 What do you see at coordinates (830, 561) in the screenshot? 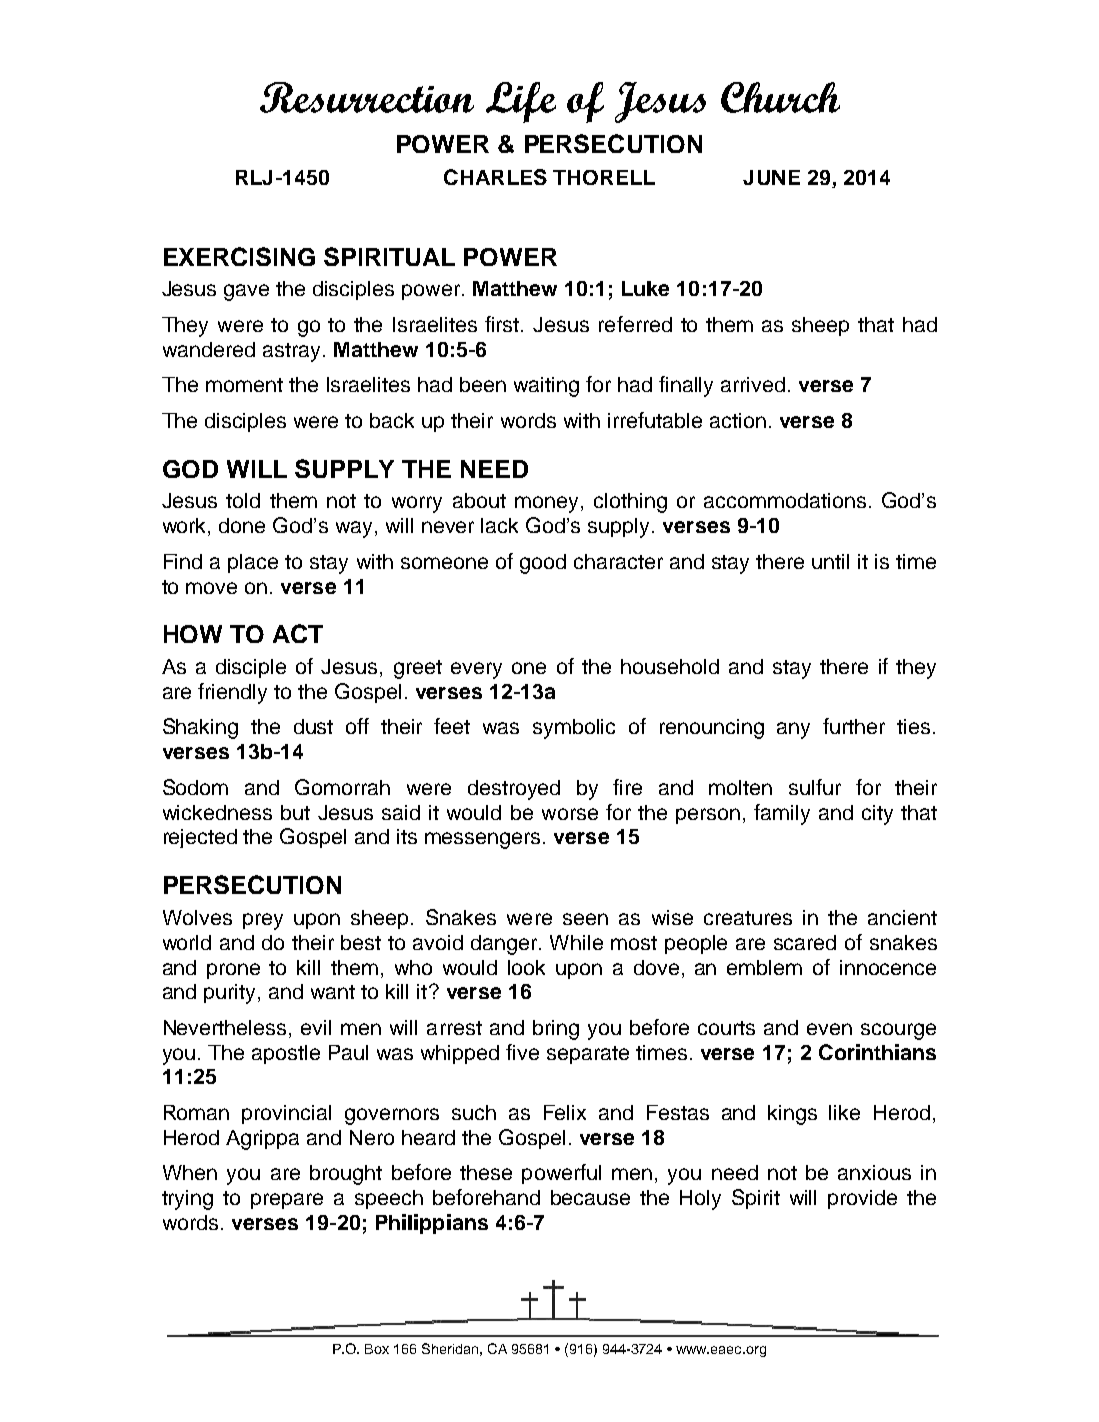
I see `until` at bounding box center [830, 561].
